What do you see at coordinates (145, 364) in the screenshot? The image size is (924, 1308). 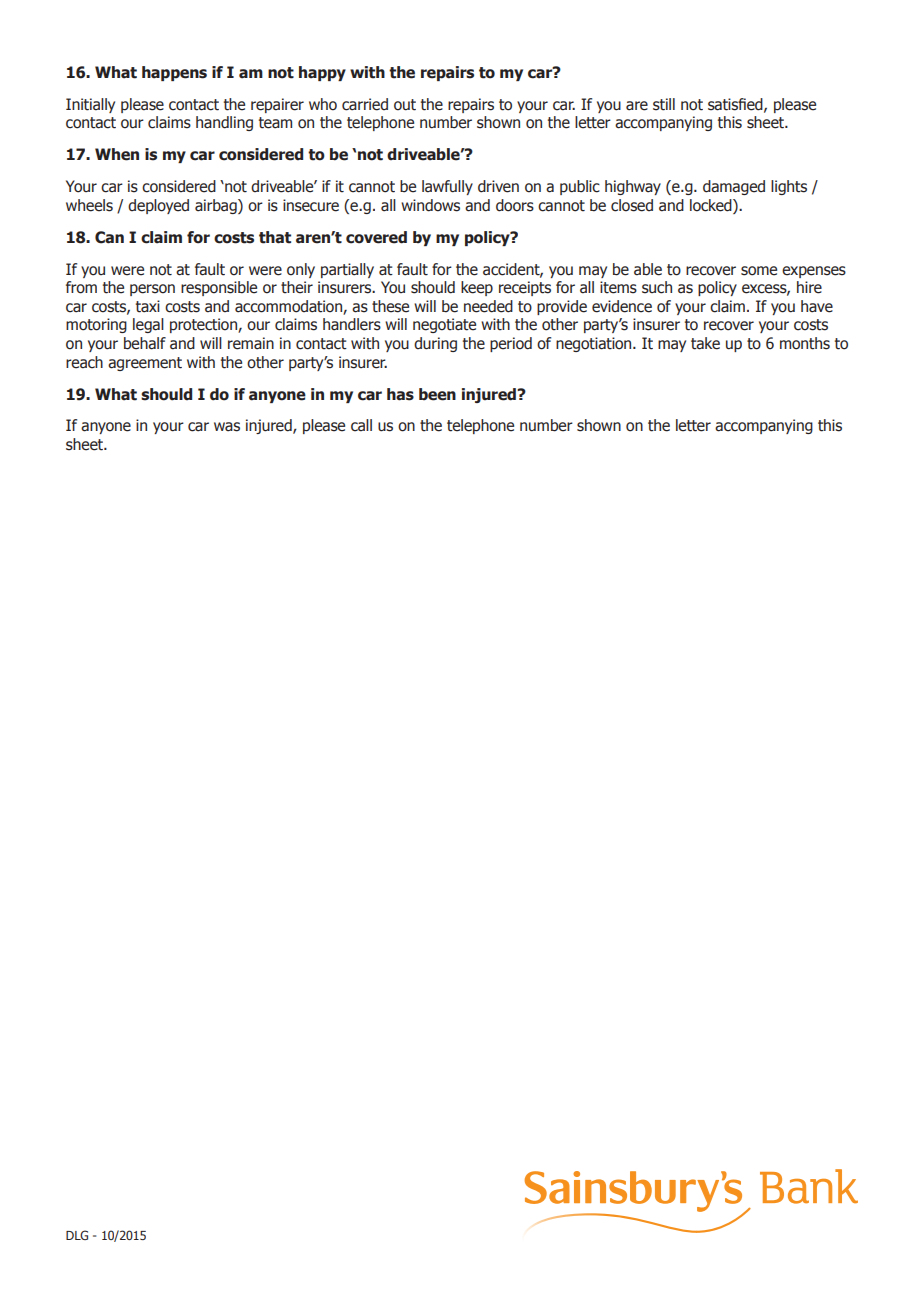 I see `agreement` at bounding box center [145, 364].
